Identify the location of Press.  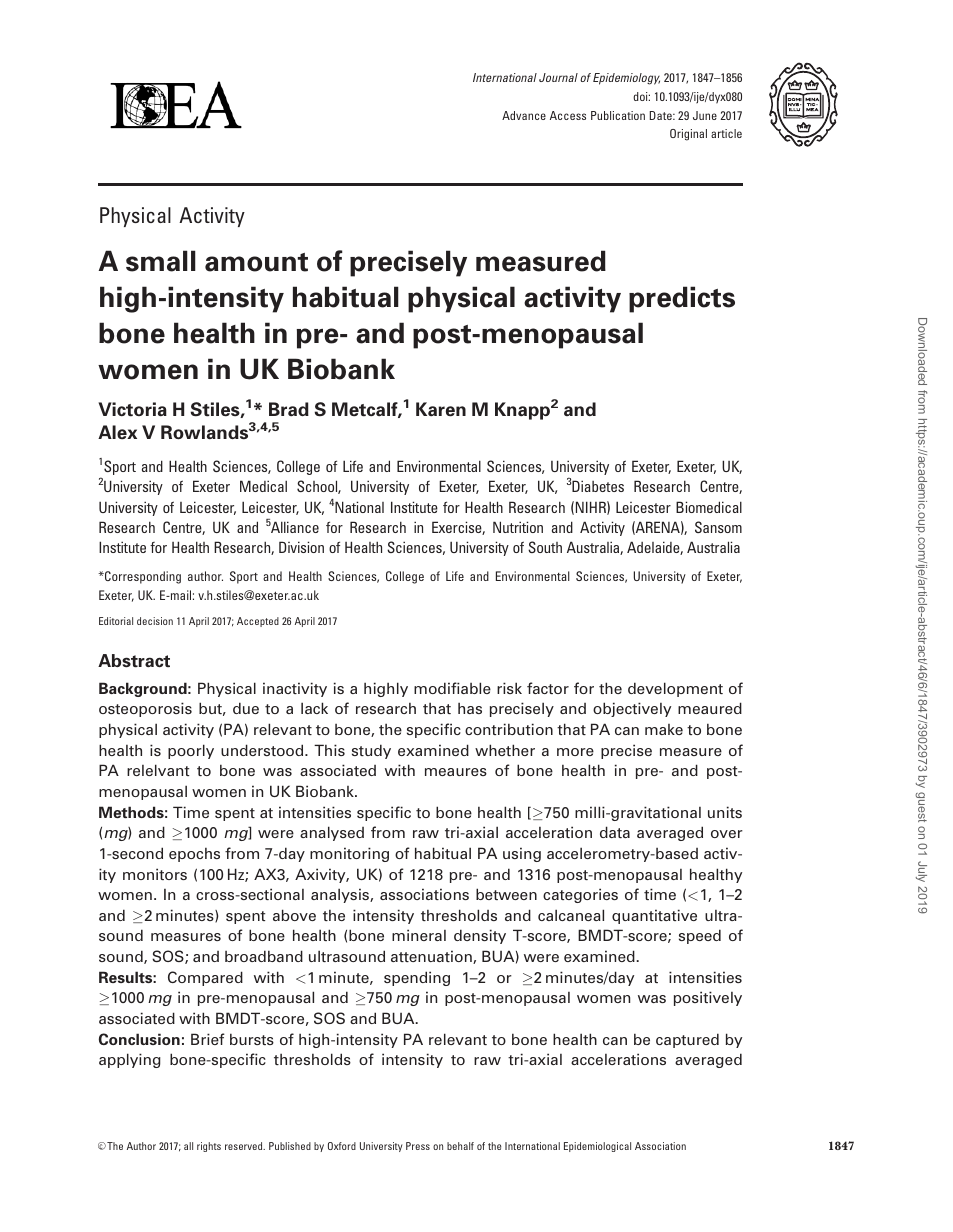
(418, 1146).
